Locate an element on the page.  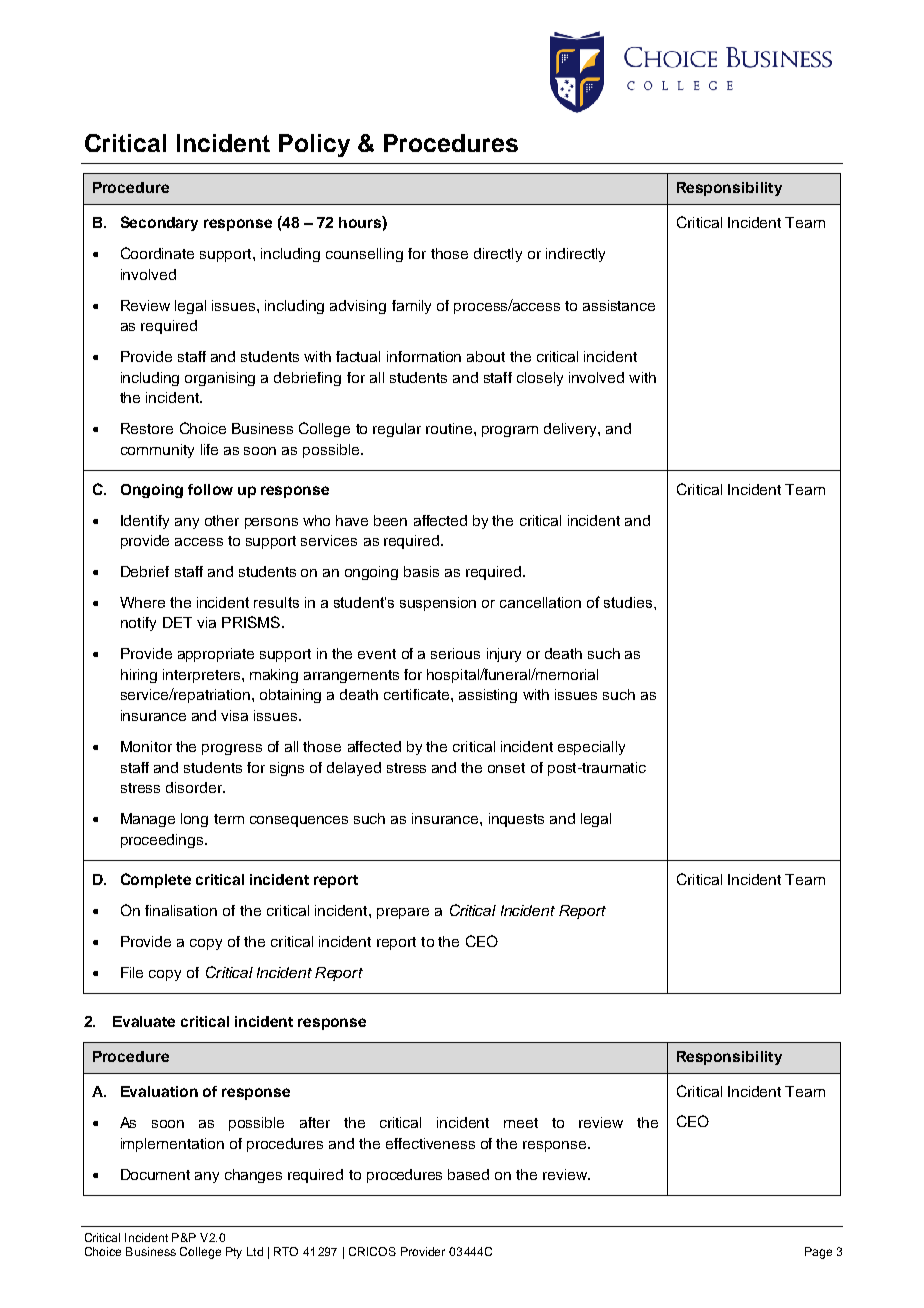
Secondary is located at coordinates (159, 223).
